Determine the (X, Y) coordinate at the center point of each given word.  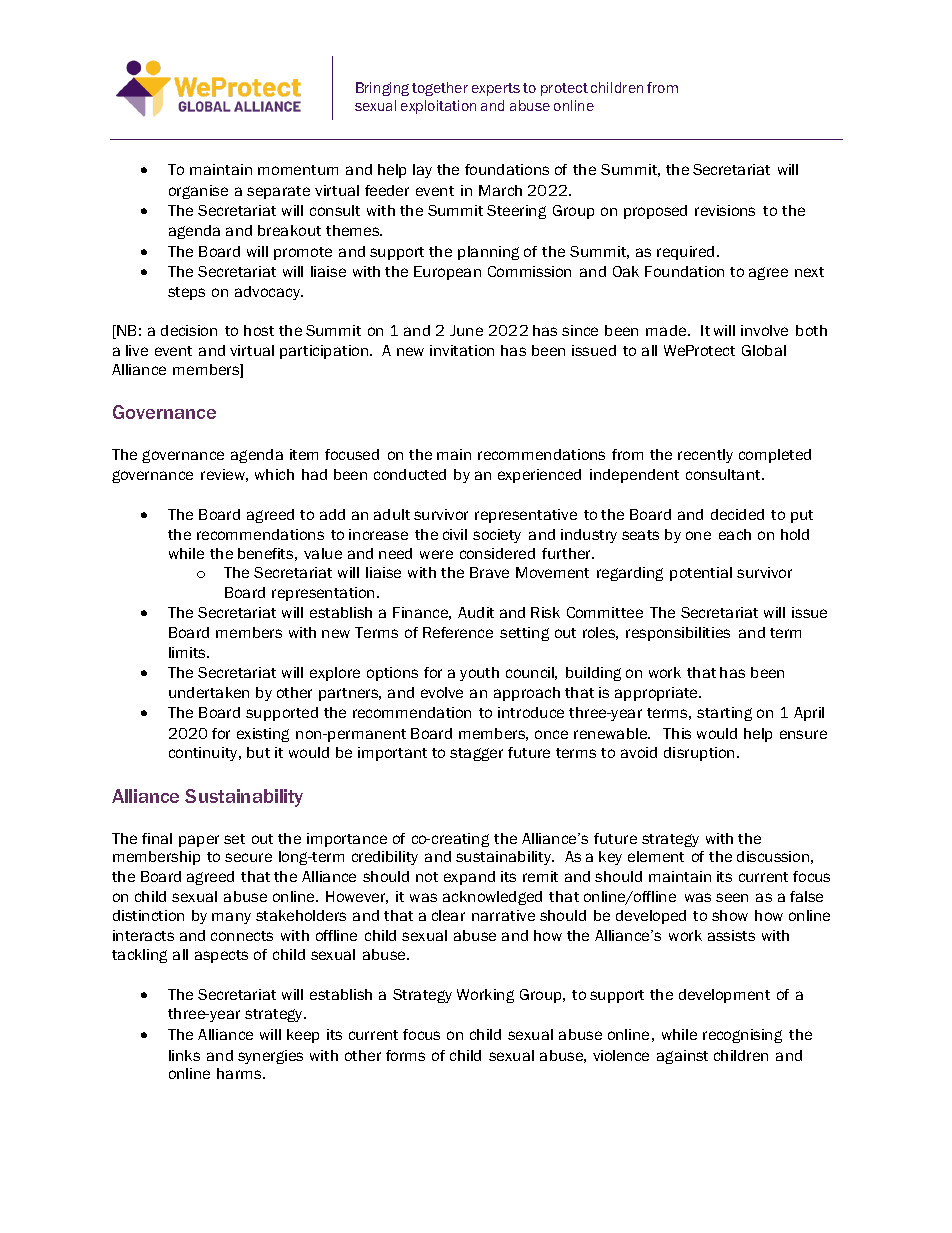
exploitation (438, 107)
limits (189, 652)
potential (701, 574)
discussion (773, 856)
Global (764, 350)
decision (189, 330)
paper (199, 841)
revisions (725, 210)
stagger (476, 754)
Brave (489, 572)
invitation (462, 350)
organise (198, 192)
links (184, 1055)
